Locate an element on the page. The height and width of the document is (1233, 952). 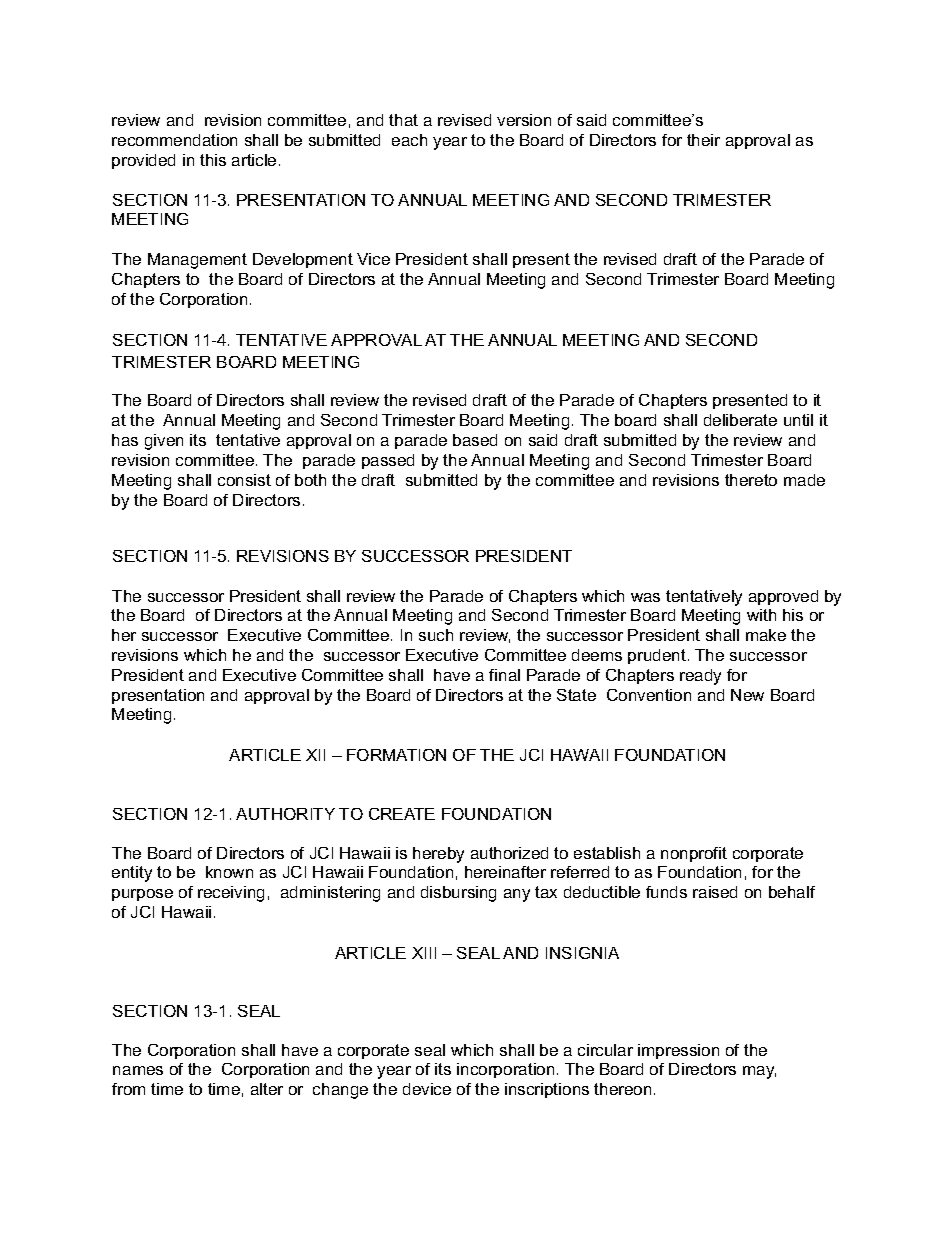
this is located at coordinates (213, 160).
